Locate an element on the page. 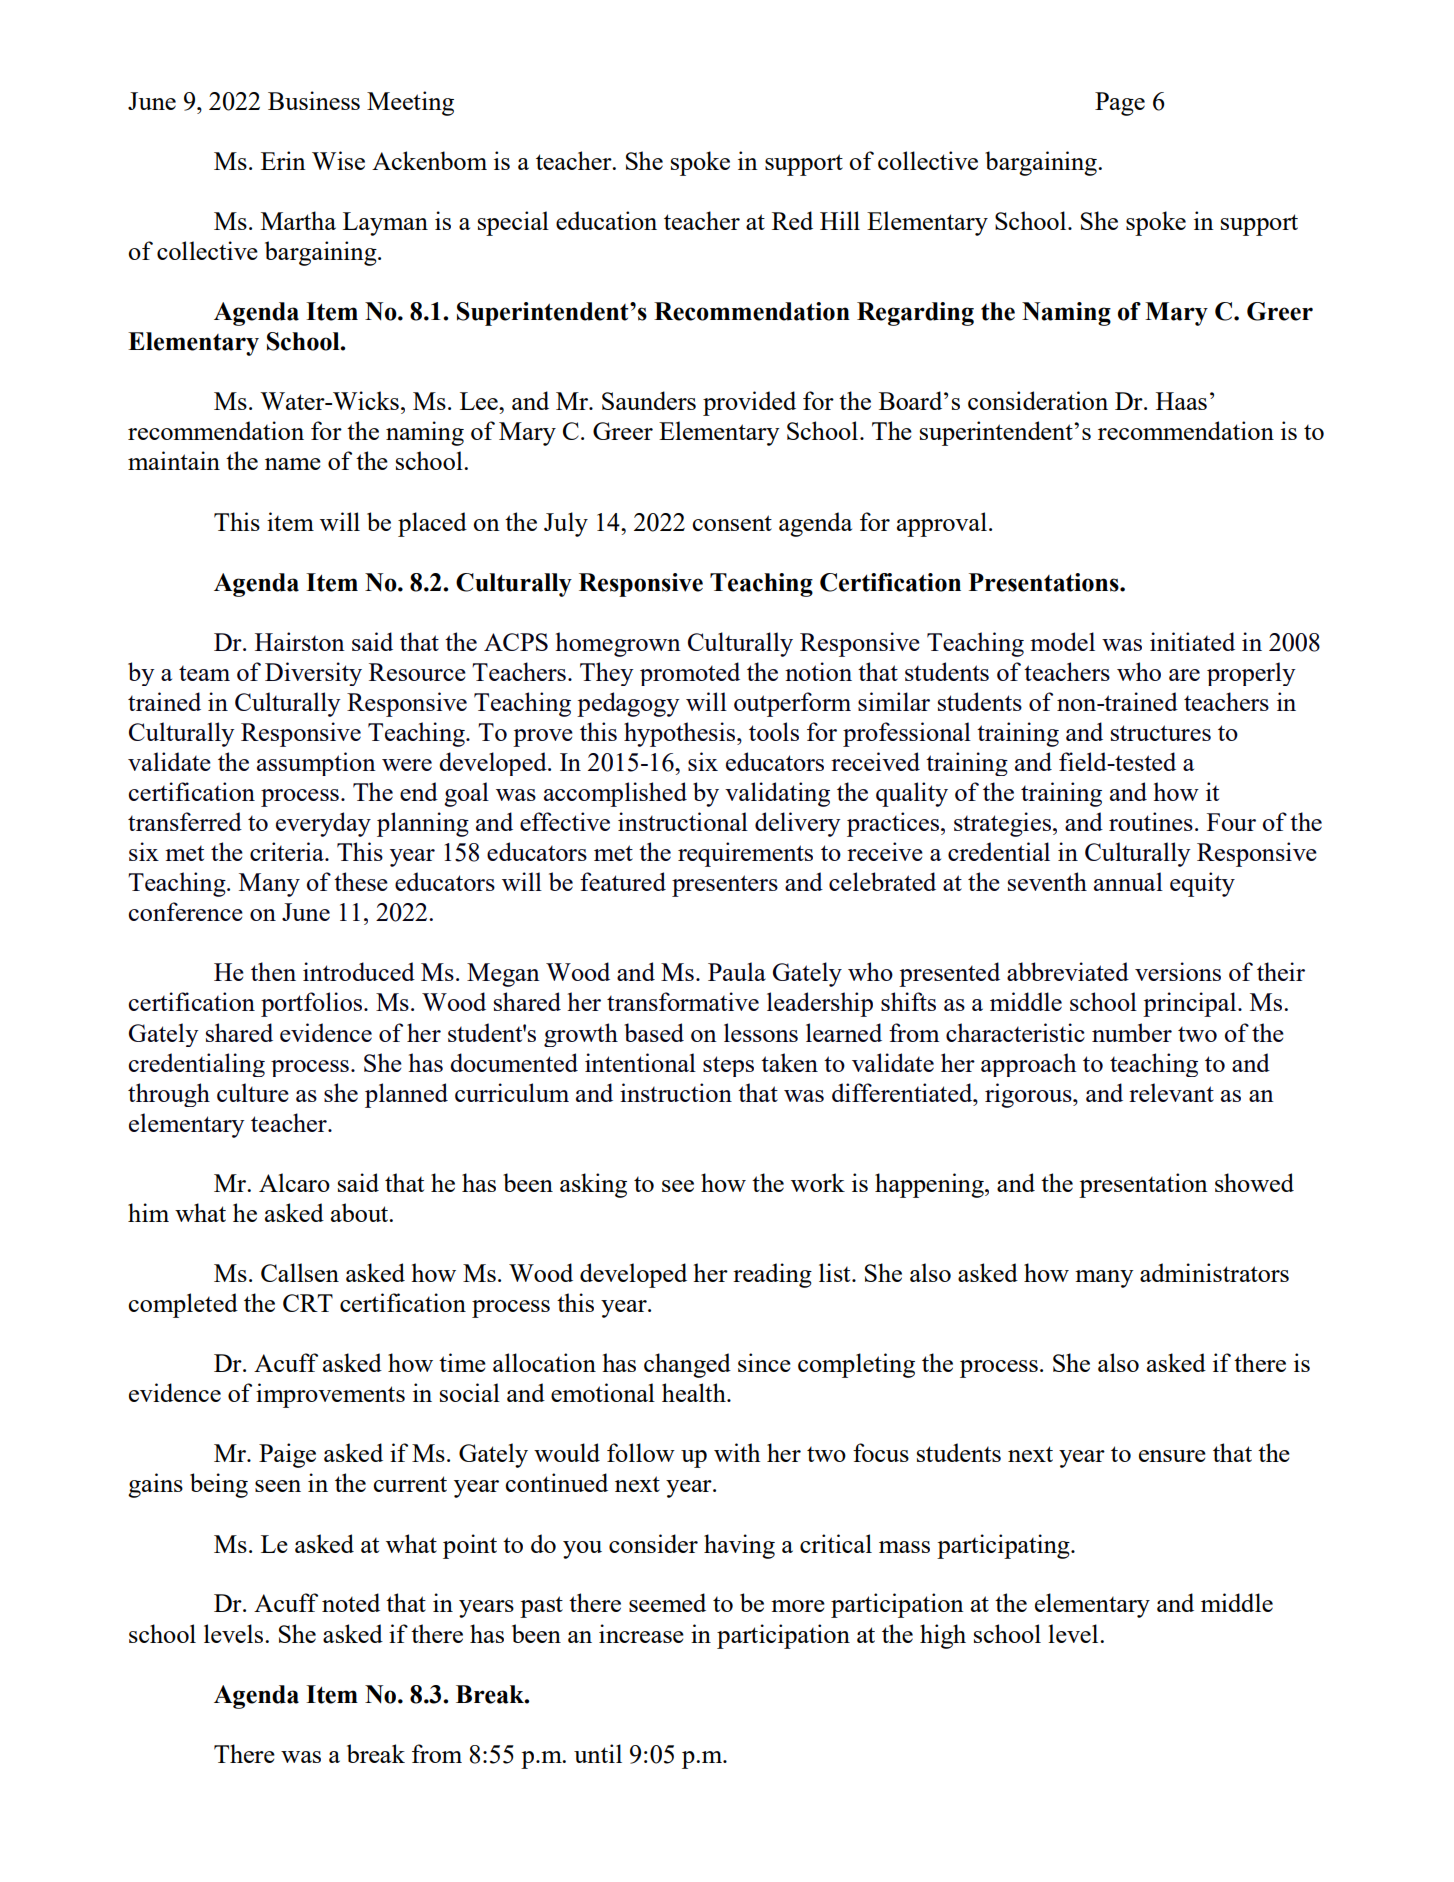  annual is located at coordinates (1128, 881).
